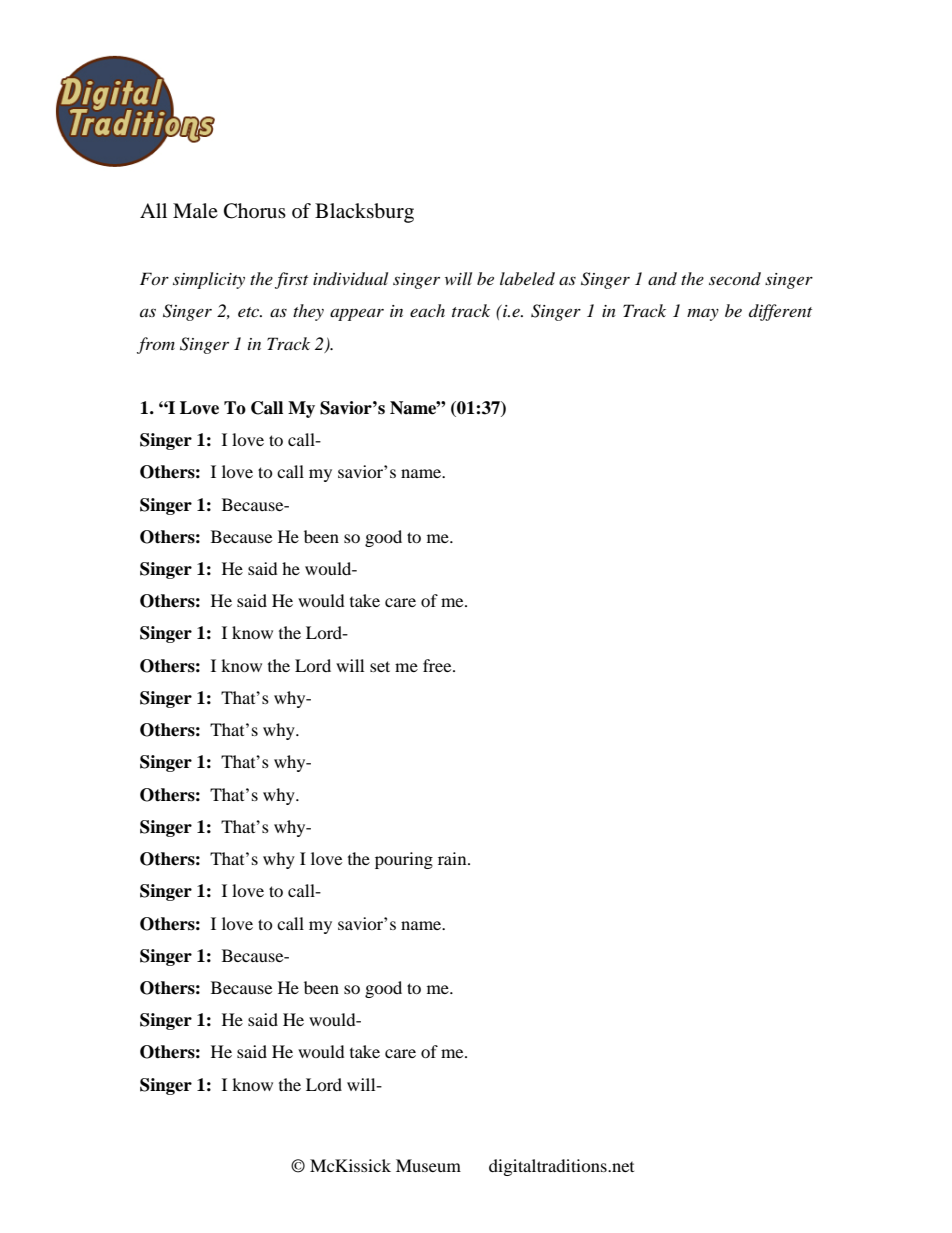  What do you see at coordinates (735, 278) in the document?
I see `second` at bounding box center [735, 278].
